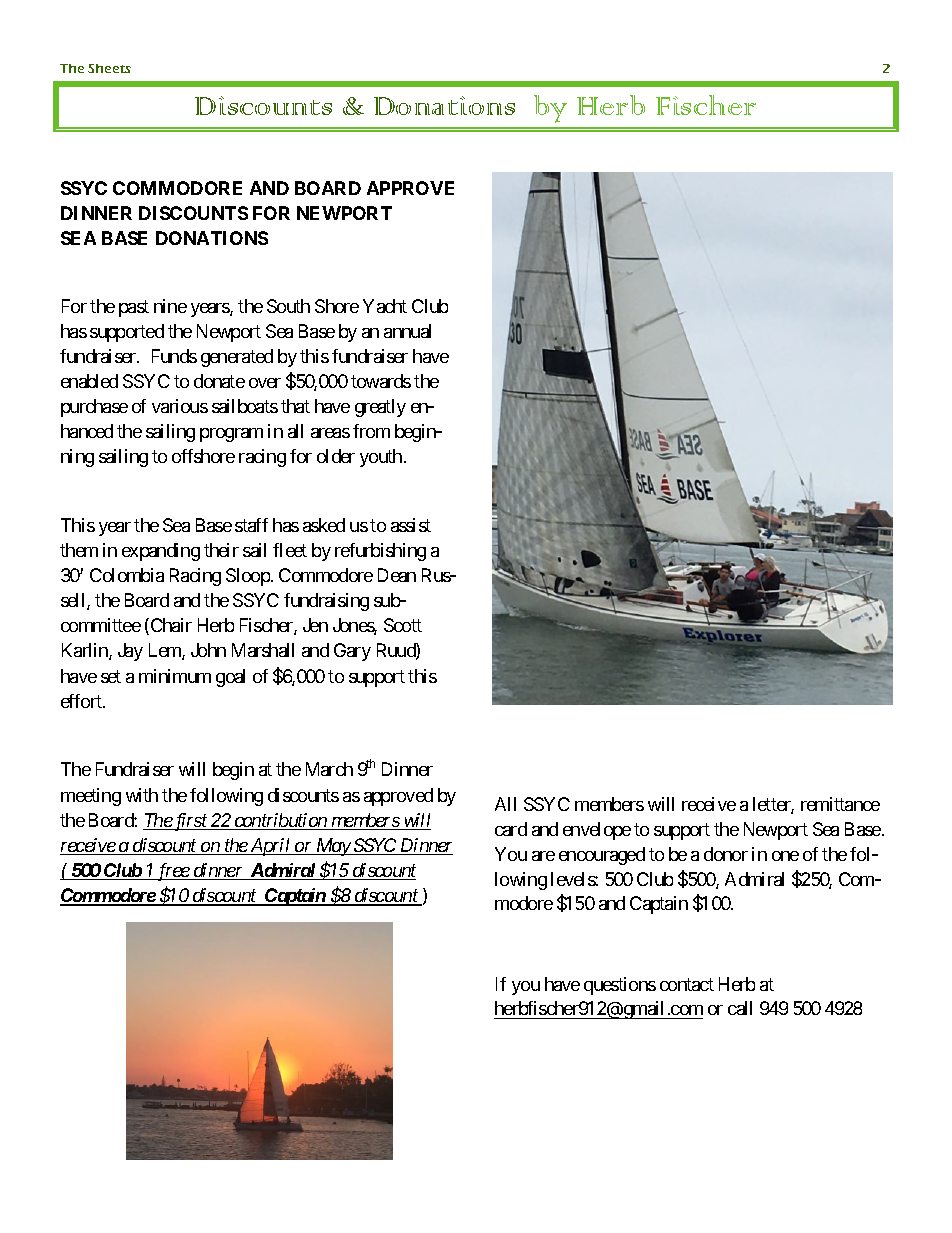 The image size is (952, 1233). Describe the element at coordinates (407, 331) in the document. I see `annual` at that location.
